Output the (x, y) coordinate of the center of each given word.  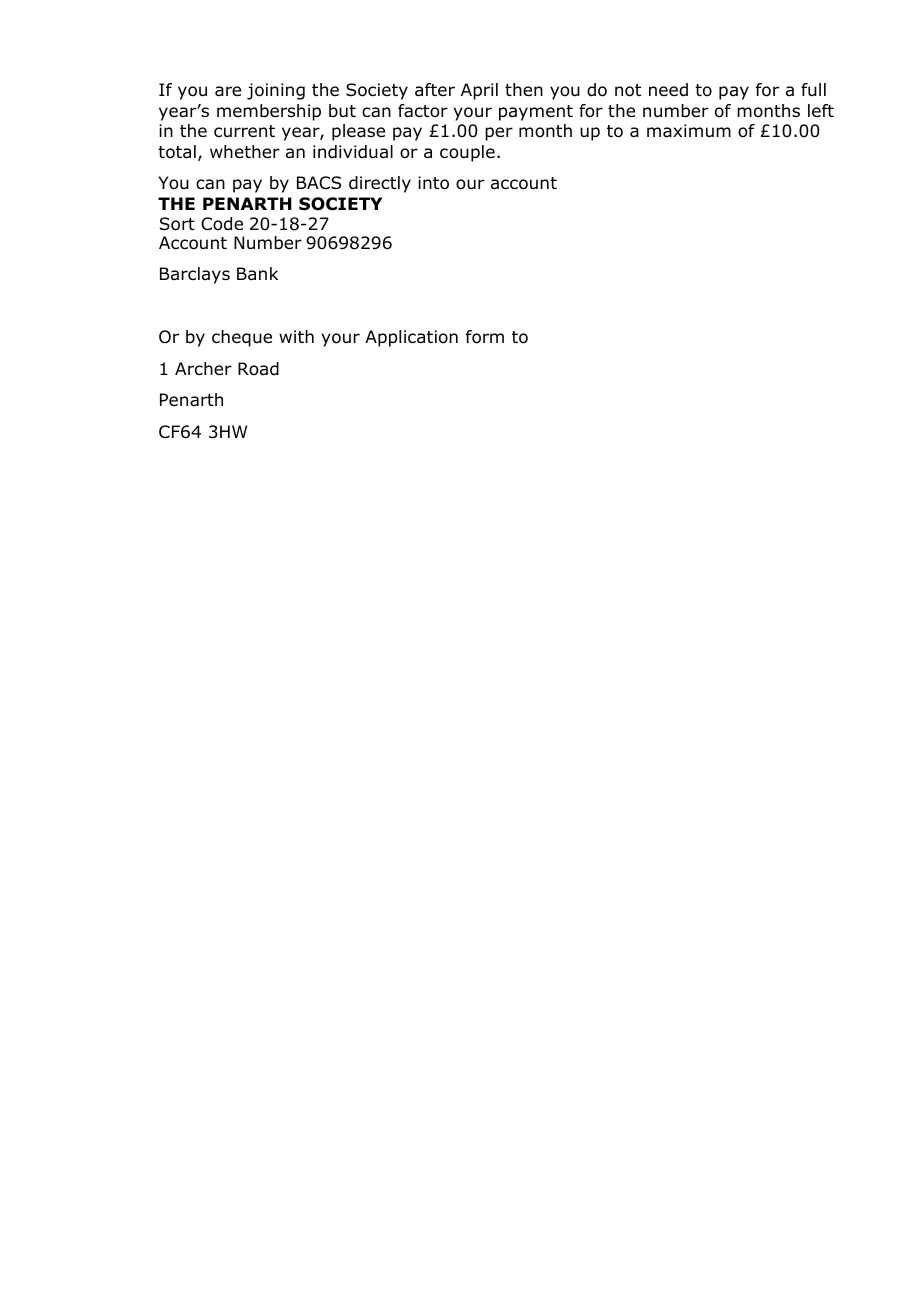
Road (258, 369)
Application (411, 338)
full (813, 90)
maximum (689, 131)
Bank (257, 274)
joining (276, 91)
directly (380, 184)
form (485, 337)
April (479, 91)
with (296, 336)
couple (467, 153)
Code (222, 224)
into (433, 183)
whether (245, 152)
